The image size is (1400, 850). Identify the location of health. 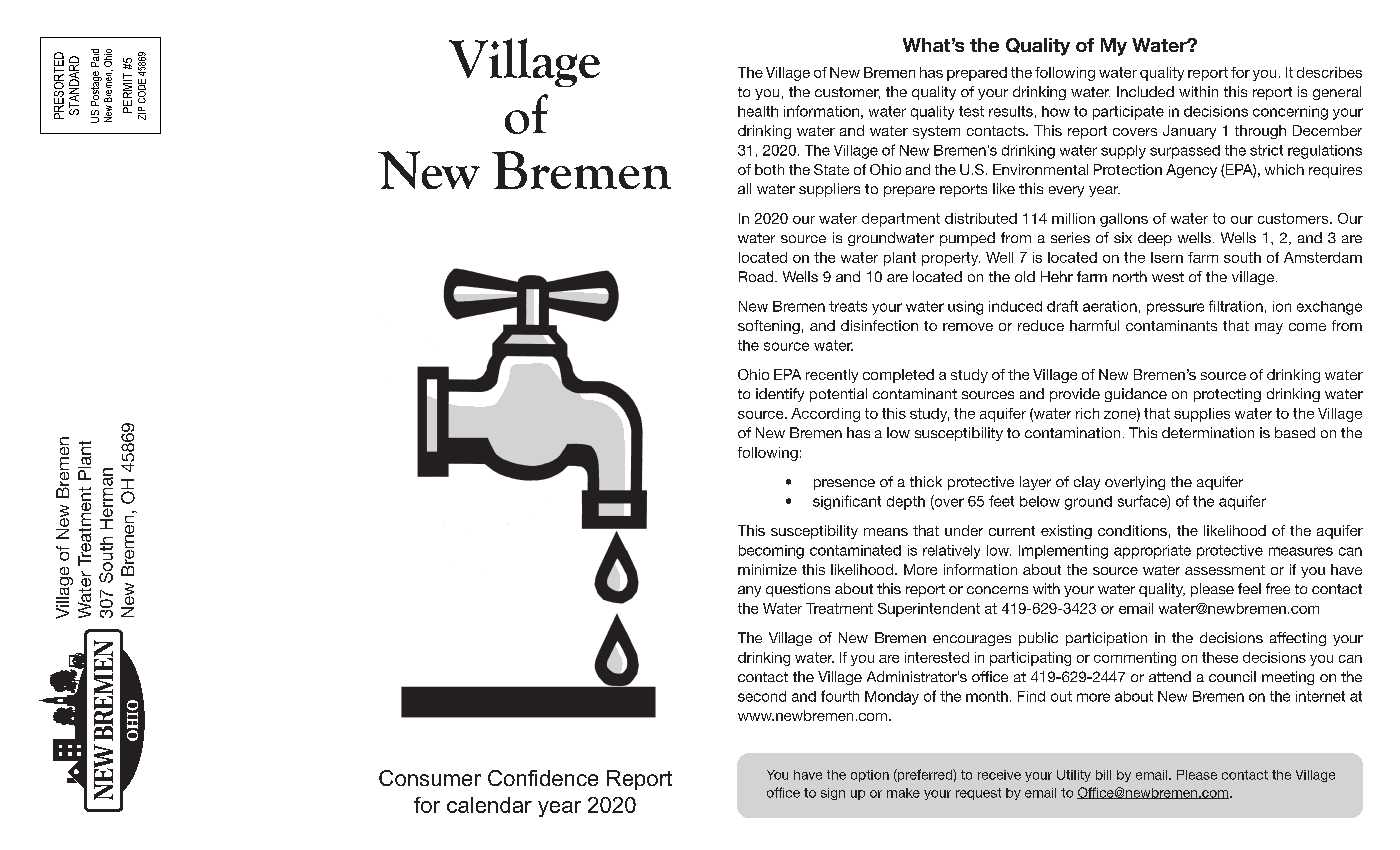
(758, 111).
